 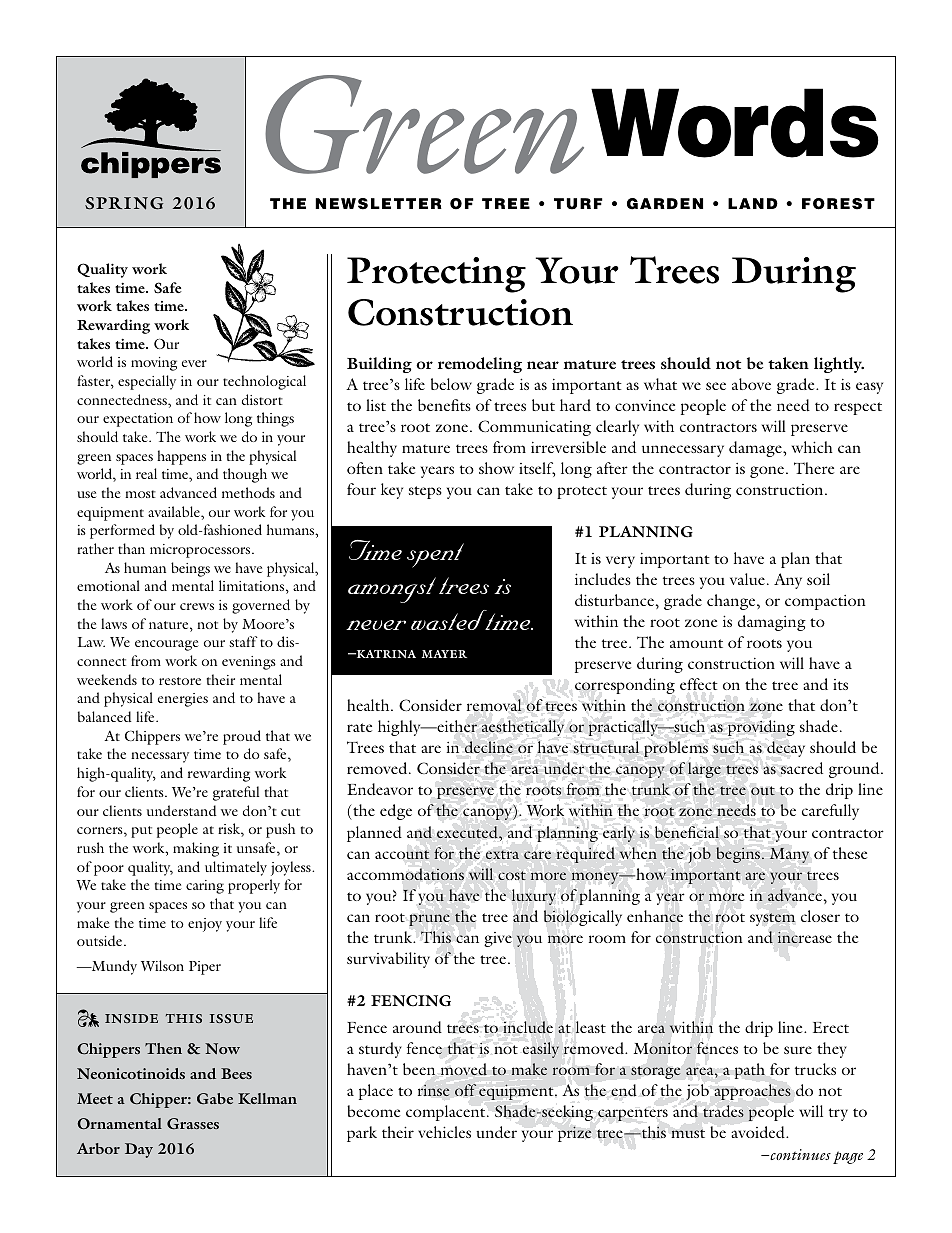 What do you see at coordinates (205, 887) in the screenshot?
I see `caring` at bounding box center [205, 887].
